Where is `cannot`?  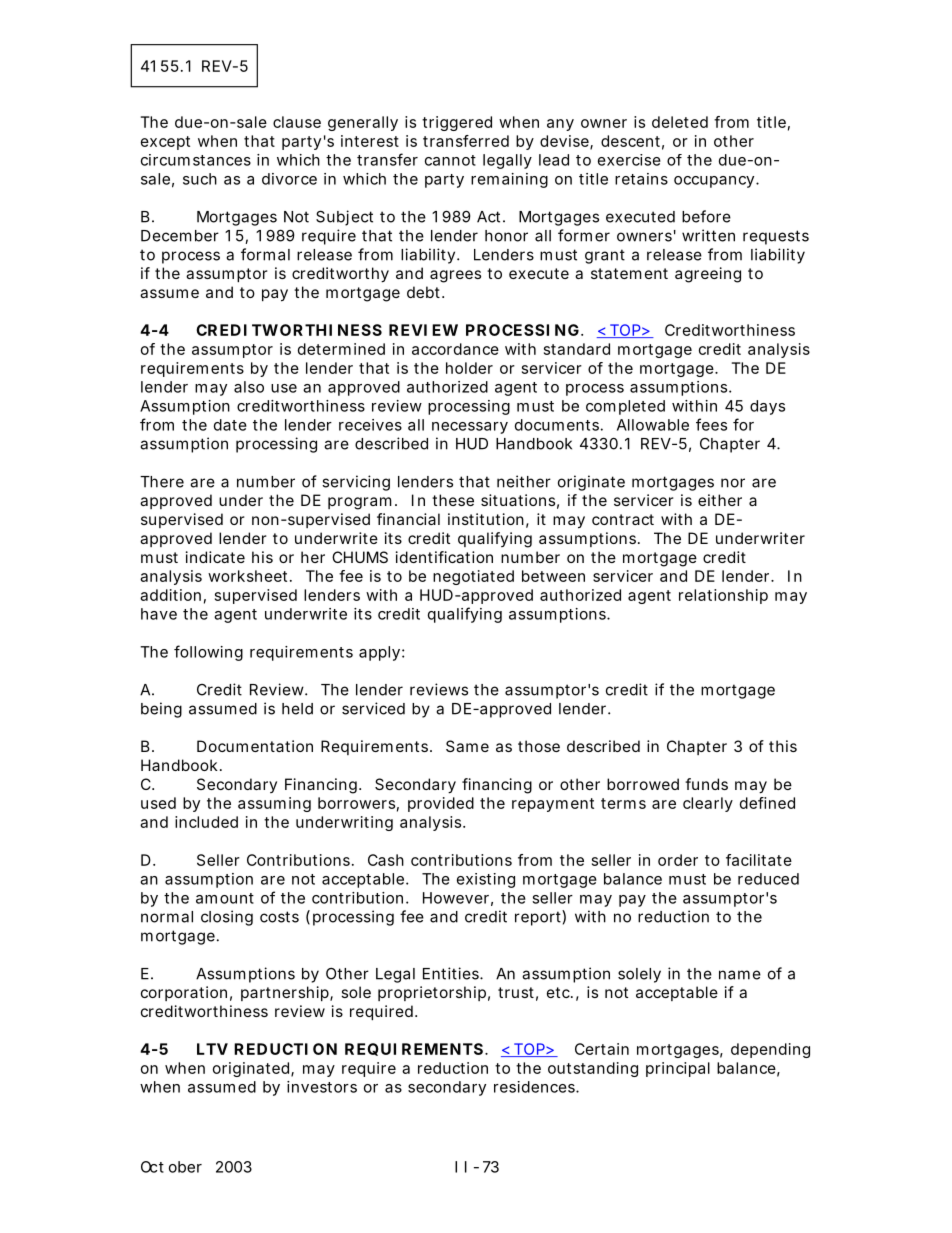
cannot is located at coordinates (450, 160).
